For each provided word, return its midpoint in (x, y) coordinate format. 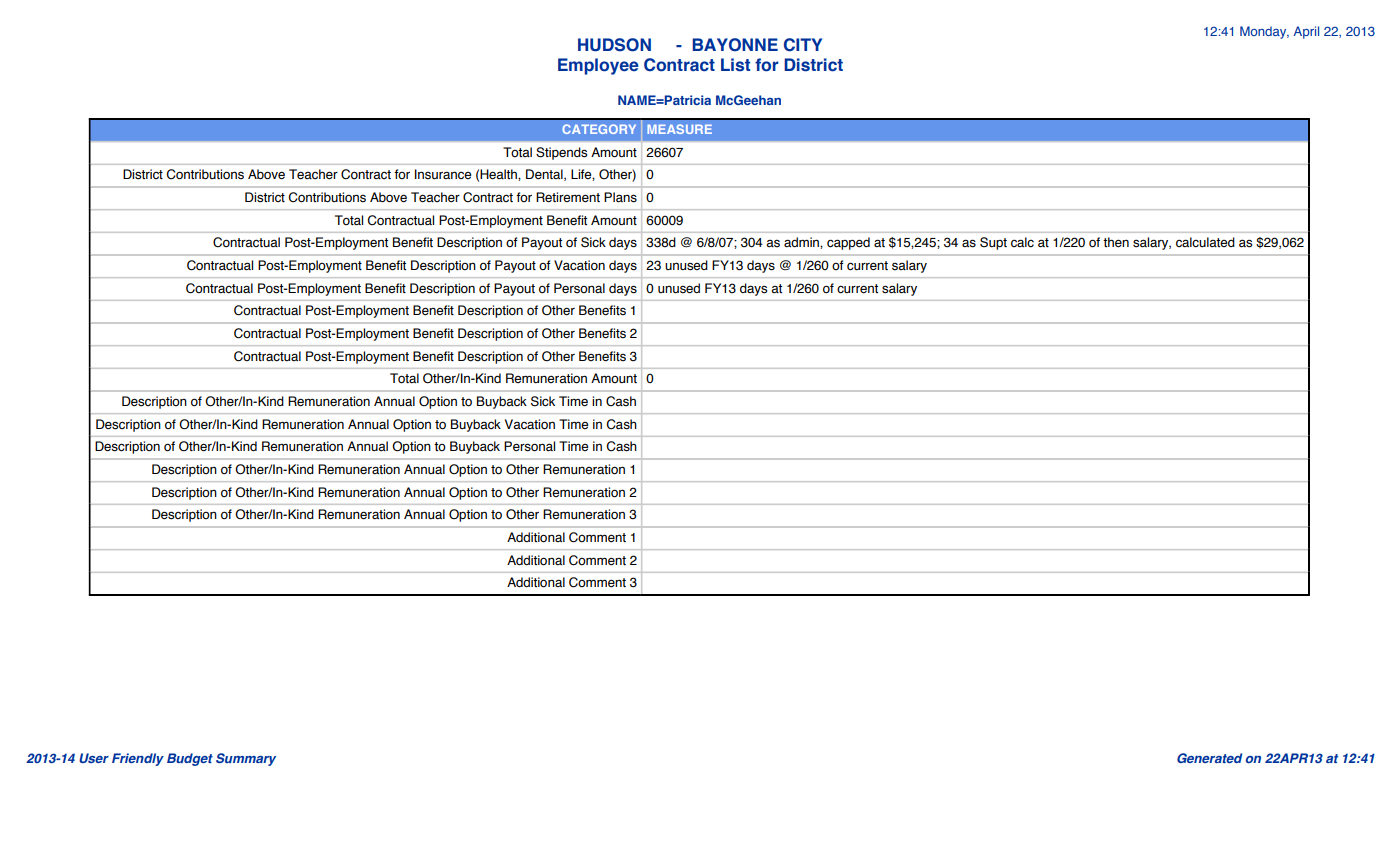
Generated (1209, 758)
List (735, 65)
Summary (246, 759)
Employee (598, 66)
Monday (1264, 32)
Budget (190, 759)
